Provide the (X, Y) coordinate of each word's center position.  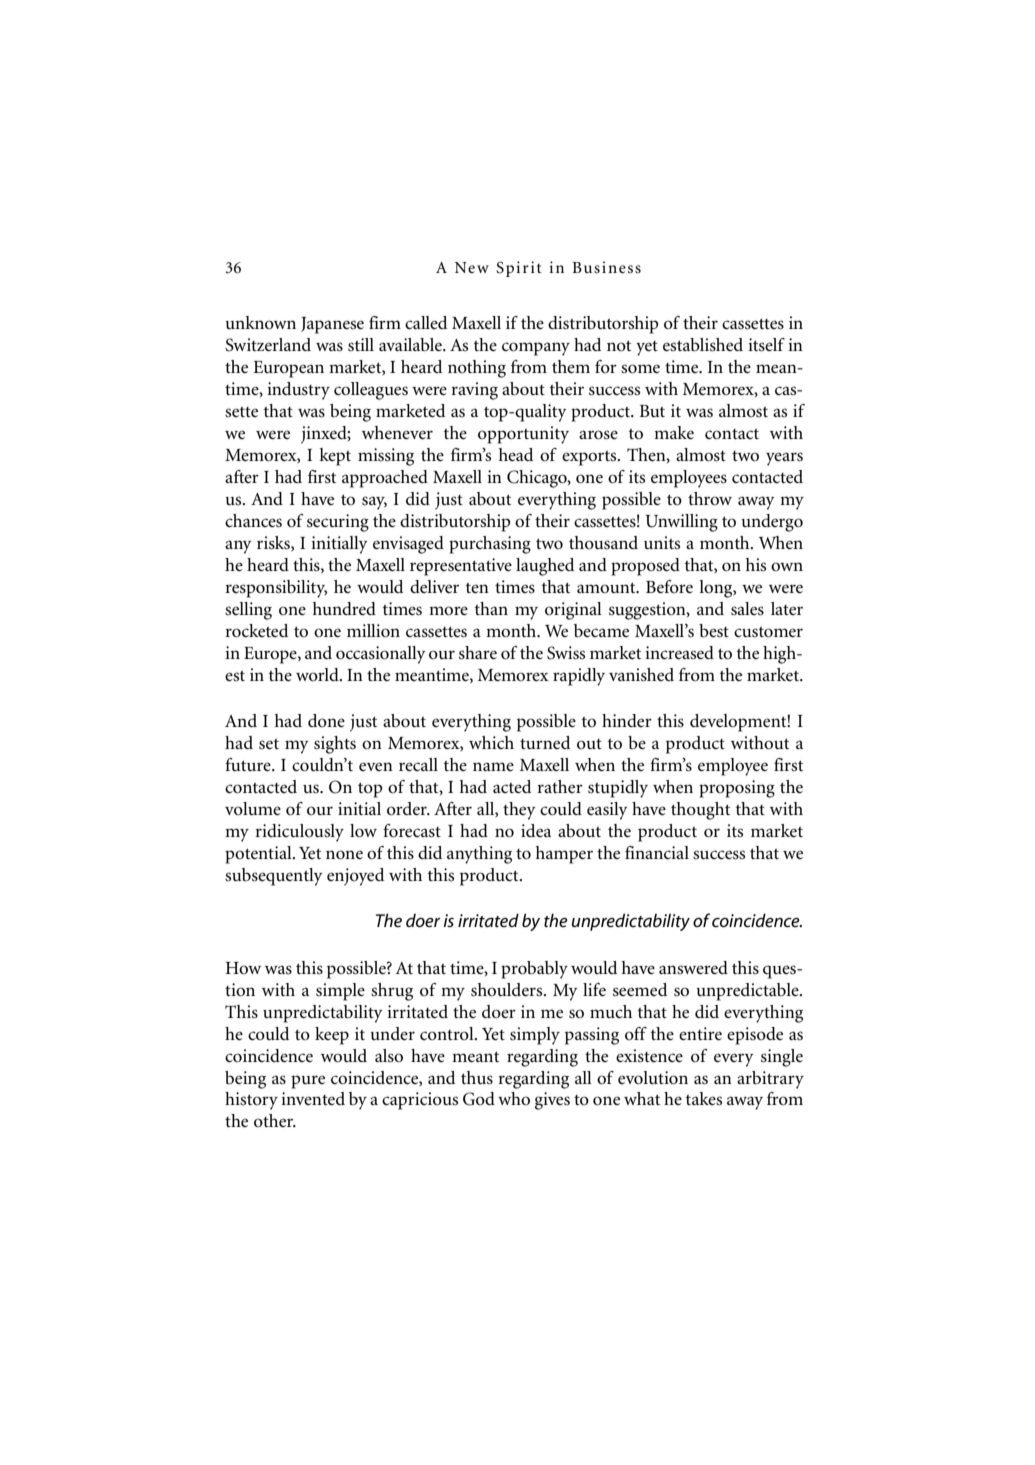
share (478, 653)
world (318, 674)
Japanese (332, 325)
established (703, 345)
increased (679, 653)
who (514, 1099)
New (472, 267)
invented (313, 1099)
